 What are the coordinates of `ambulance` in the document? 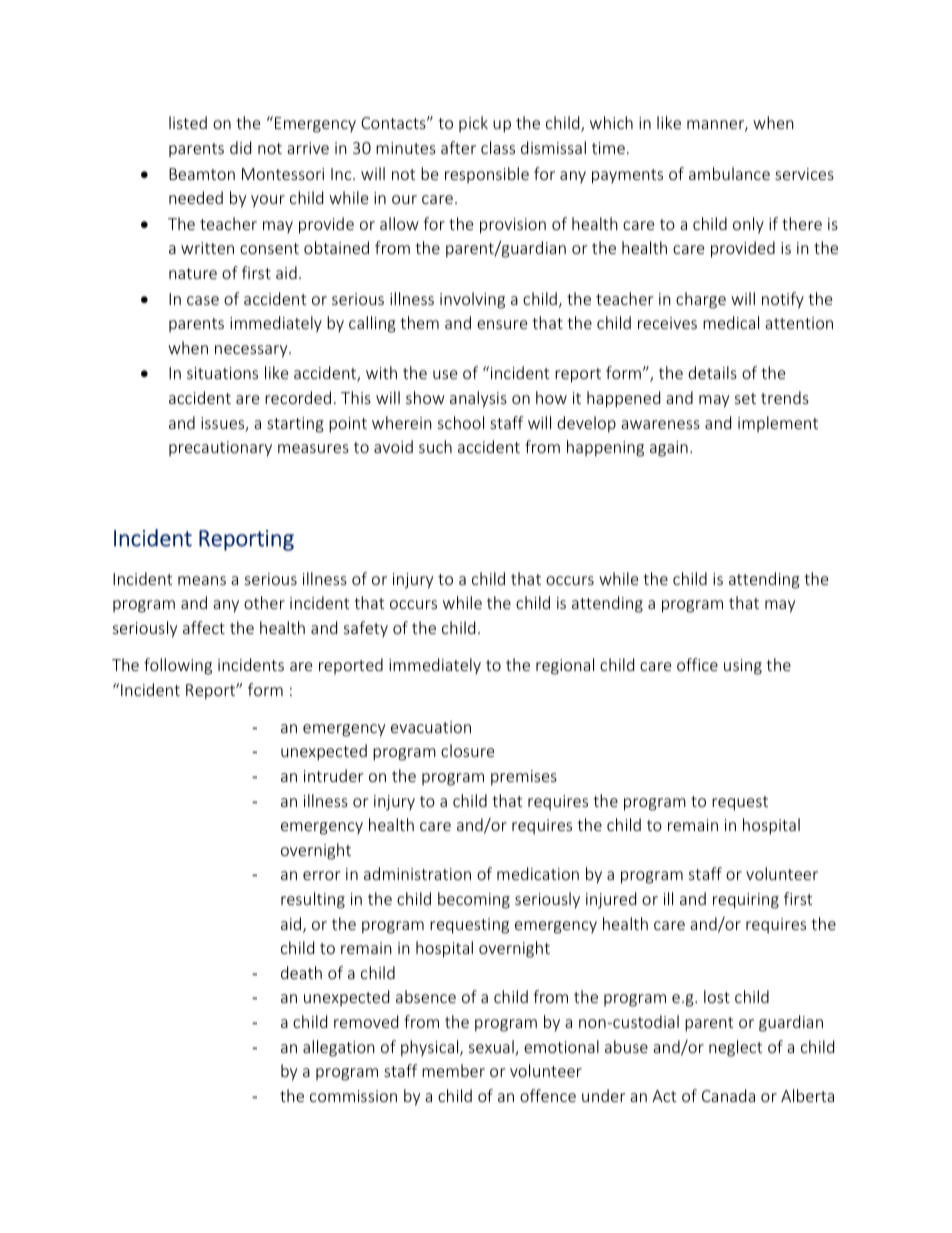 It's located at (729, 173).
